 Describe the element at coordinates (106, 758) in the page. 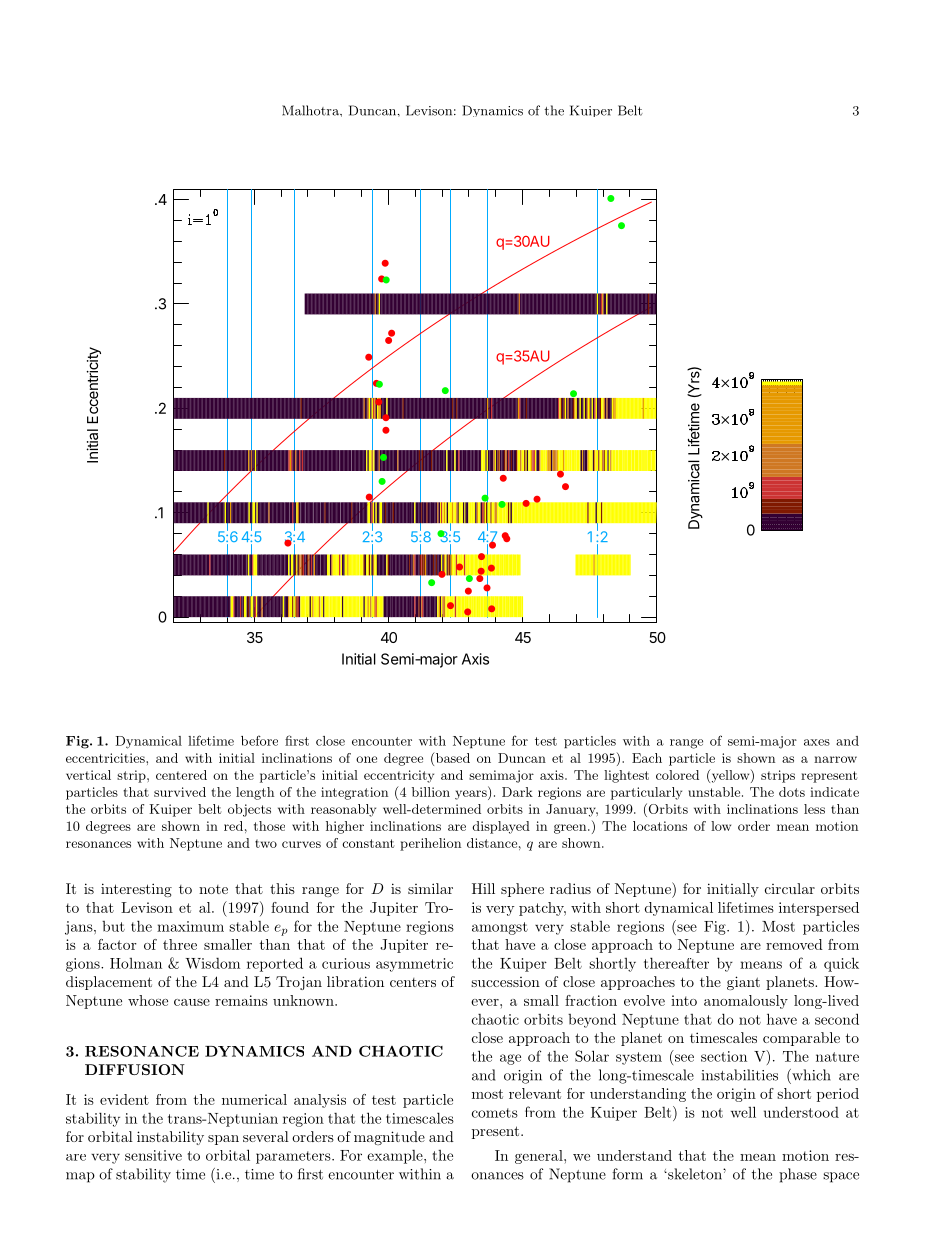

I see `eccentricities` at that location.
